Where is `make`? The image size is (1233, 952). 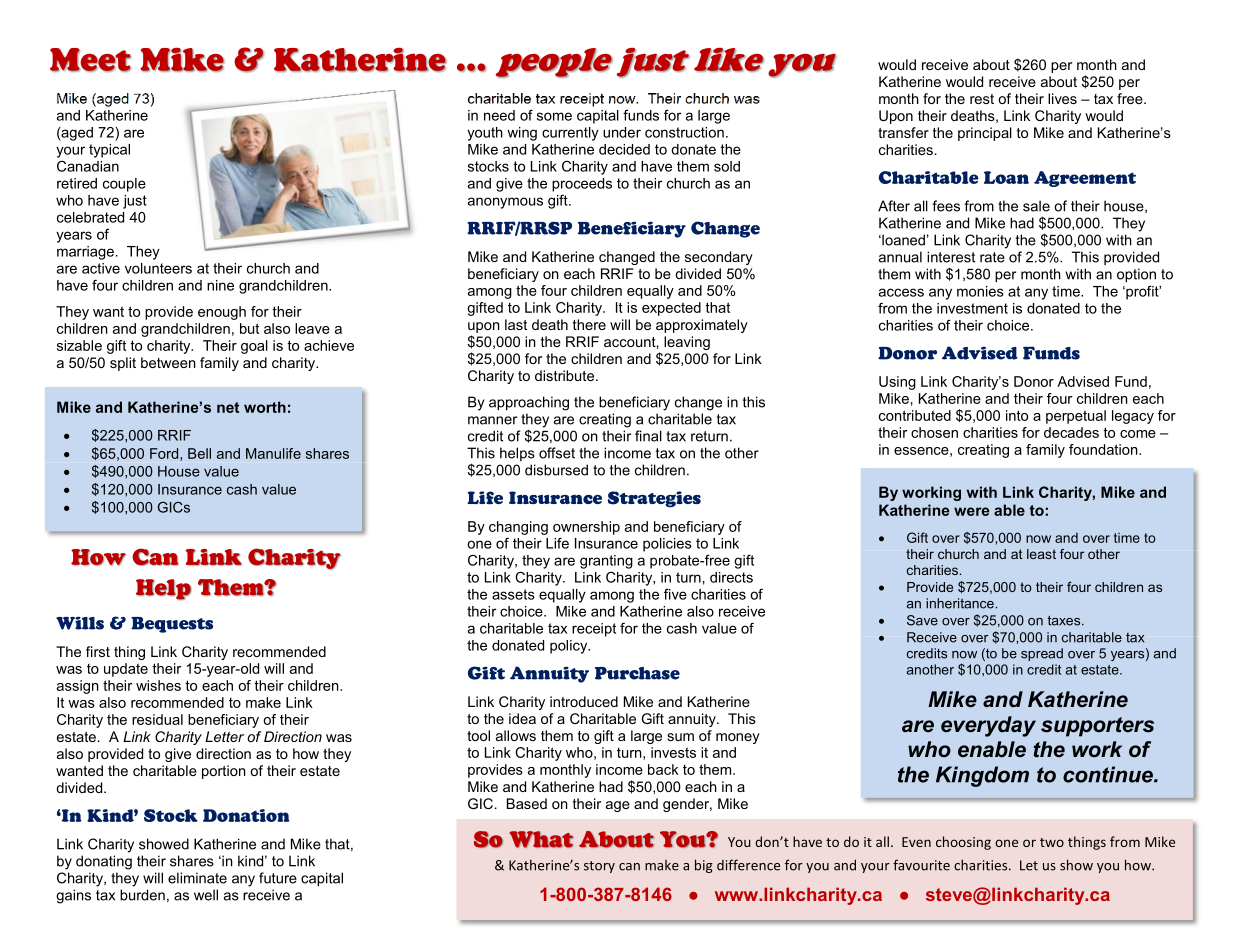 make is located at coordinates (662, 865).
